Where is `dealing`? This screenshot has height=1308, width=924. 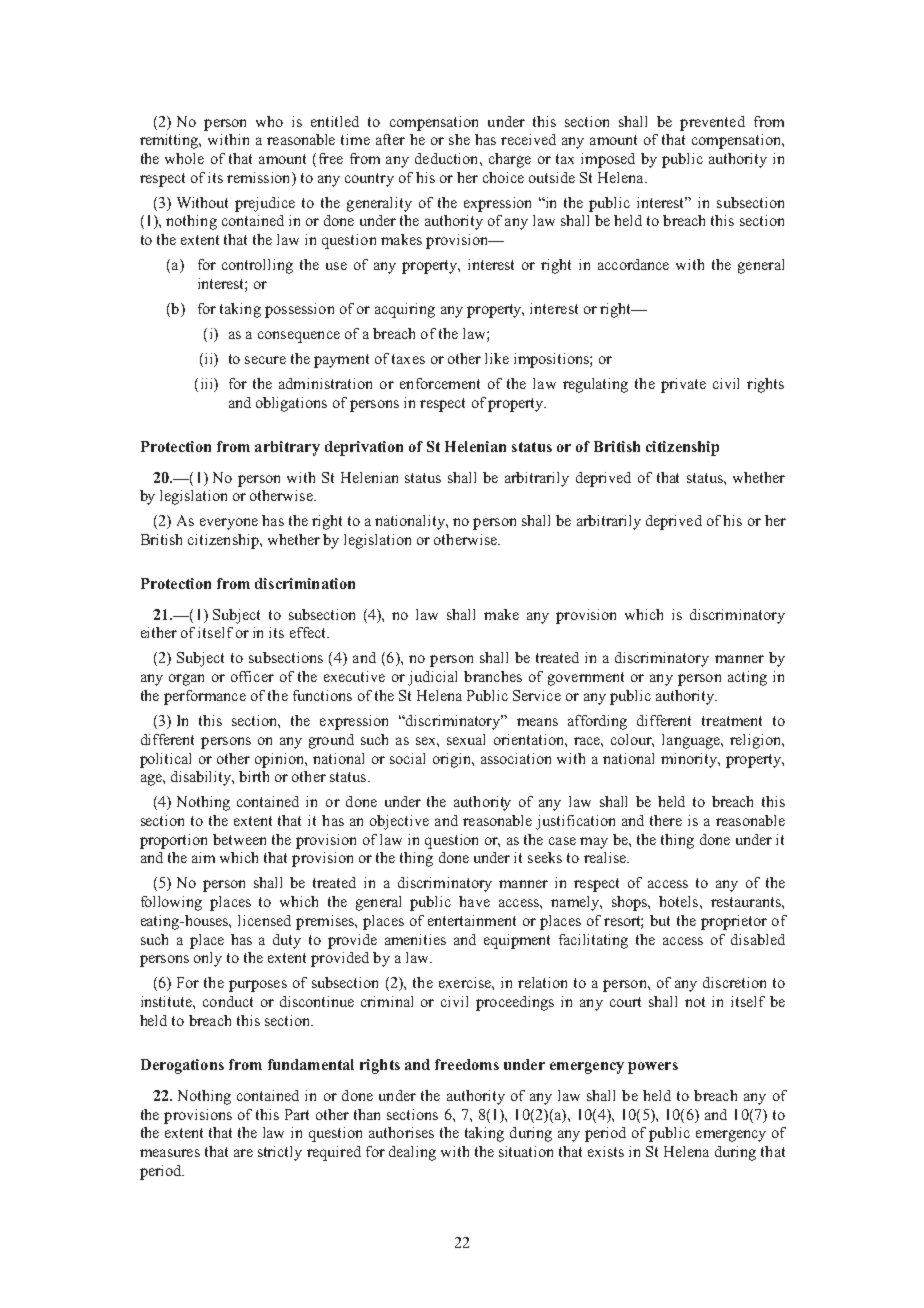 dealing is located at coordinates (412, 1153).
